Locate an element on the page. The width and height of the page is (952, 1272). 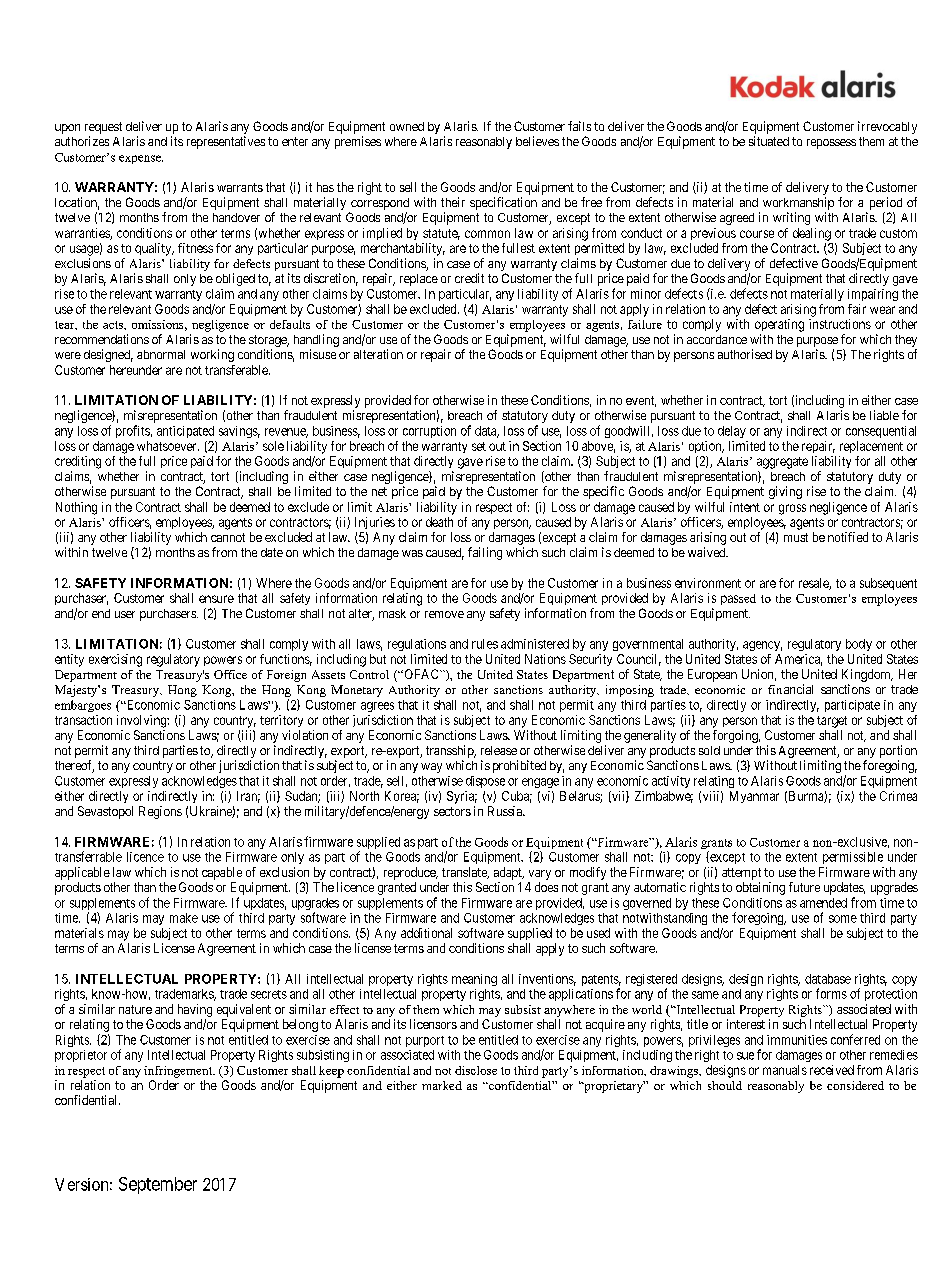
expense is located at coordinates (141, 159).
